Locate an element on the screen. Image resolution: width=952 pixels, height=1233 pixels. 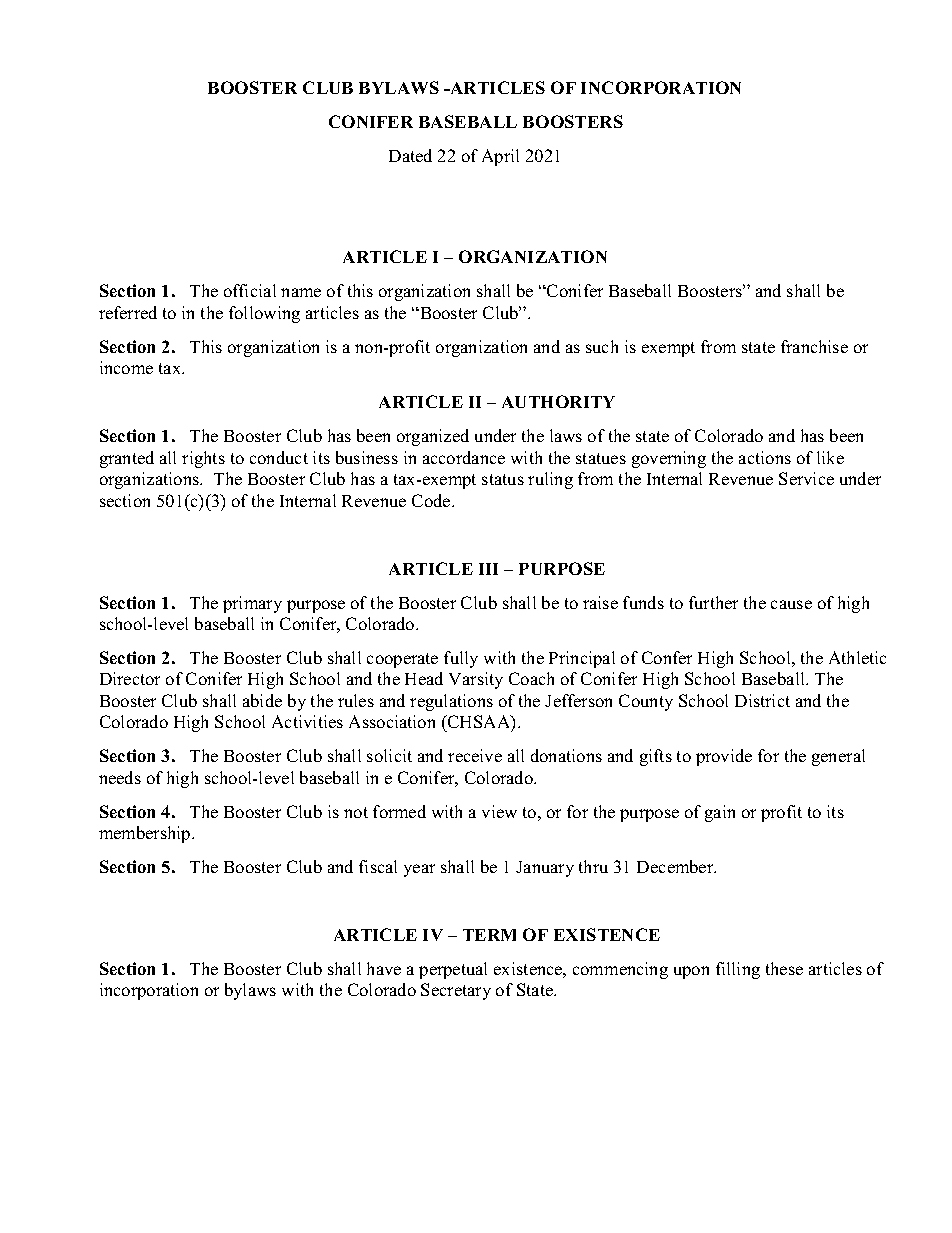
income is located at coordinates (126, 367).
